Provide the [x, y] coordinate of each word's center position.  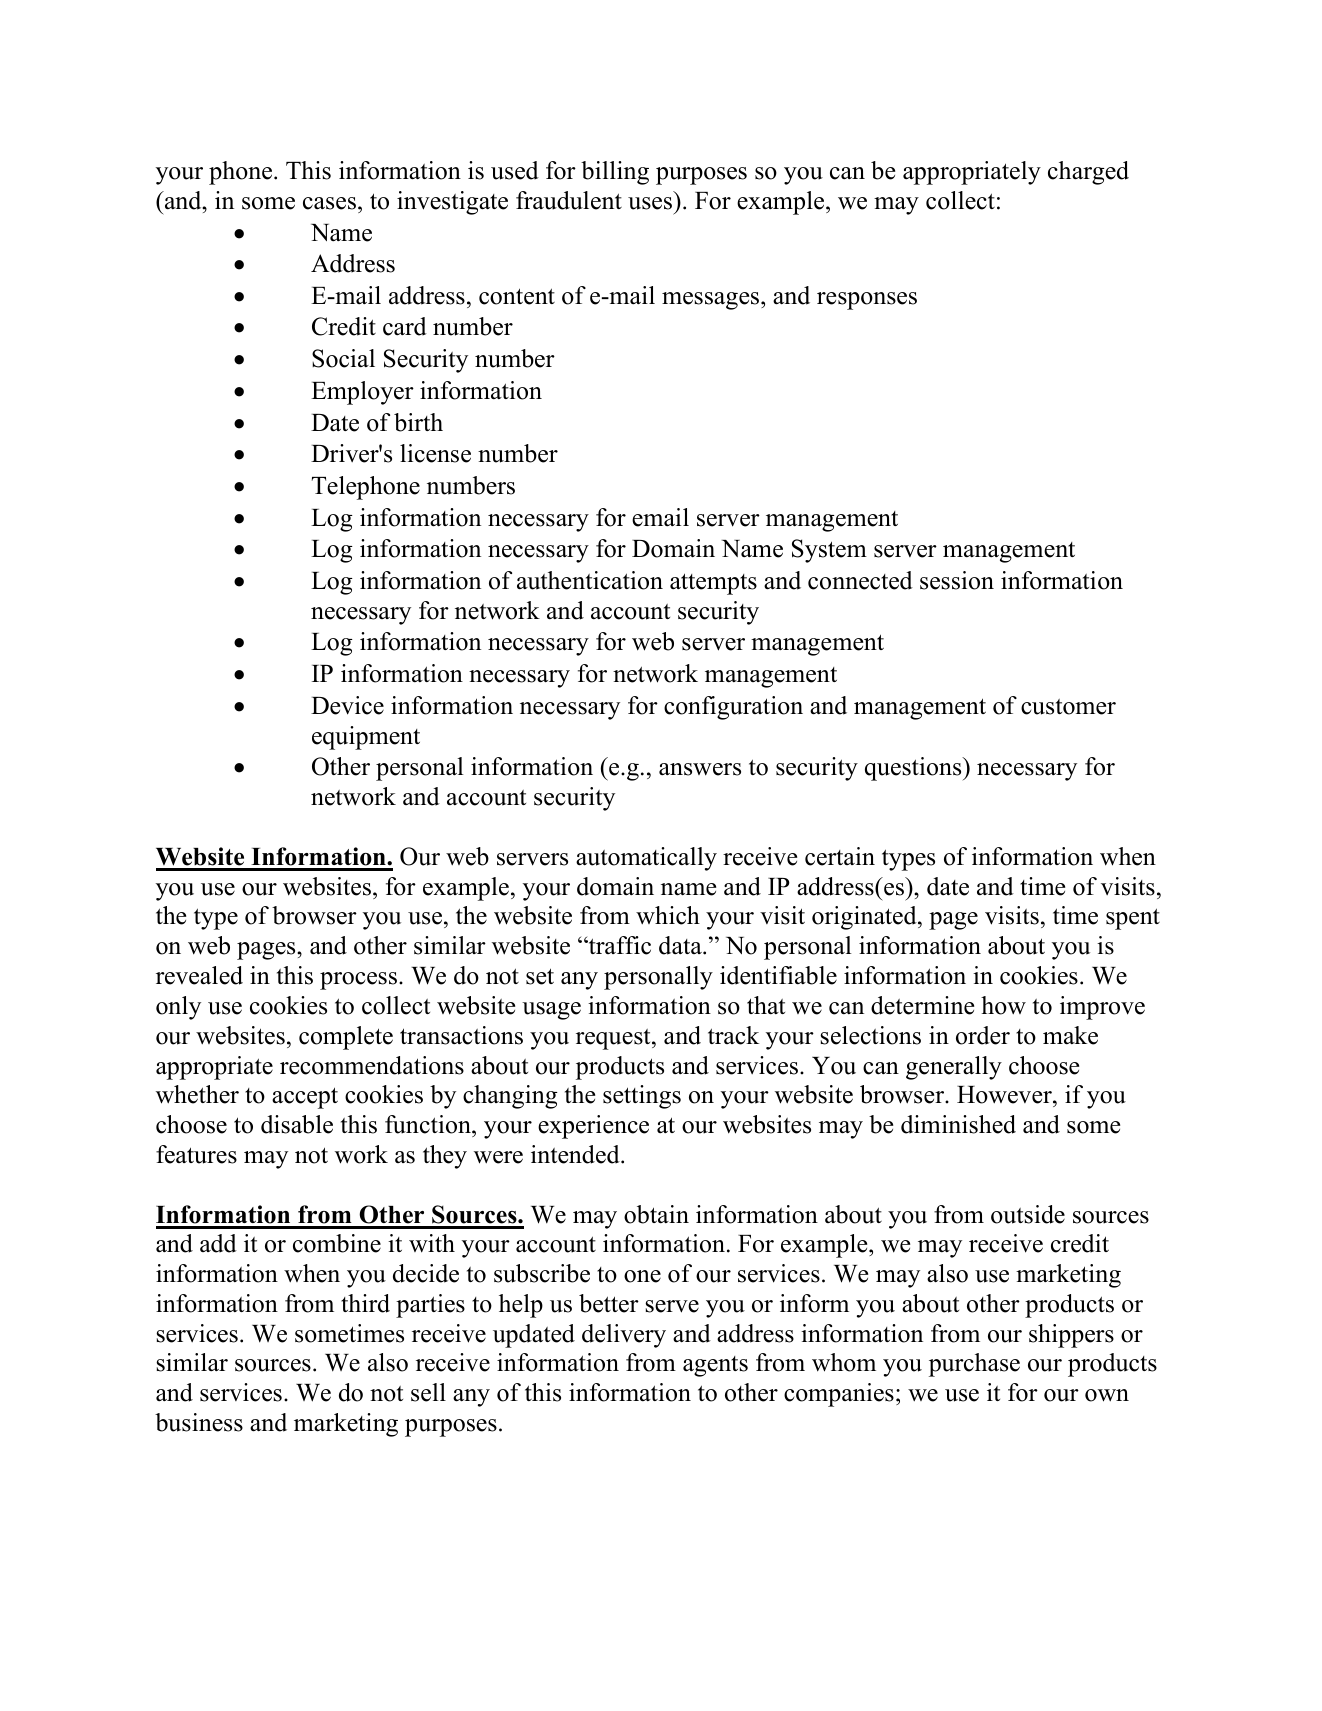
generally [954, 1068]
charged [1088, 173]
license [435, 453]
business [199, 1422]
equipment [366, 738]
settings [642, 1097]
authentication [590, 580]
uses [650, 203]
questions [914, 769]
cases [329, 203]
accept [305, 1098]
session [957, 580]
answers [700, 769]
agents [715, 1366]
